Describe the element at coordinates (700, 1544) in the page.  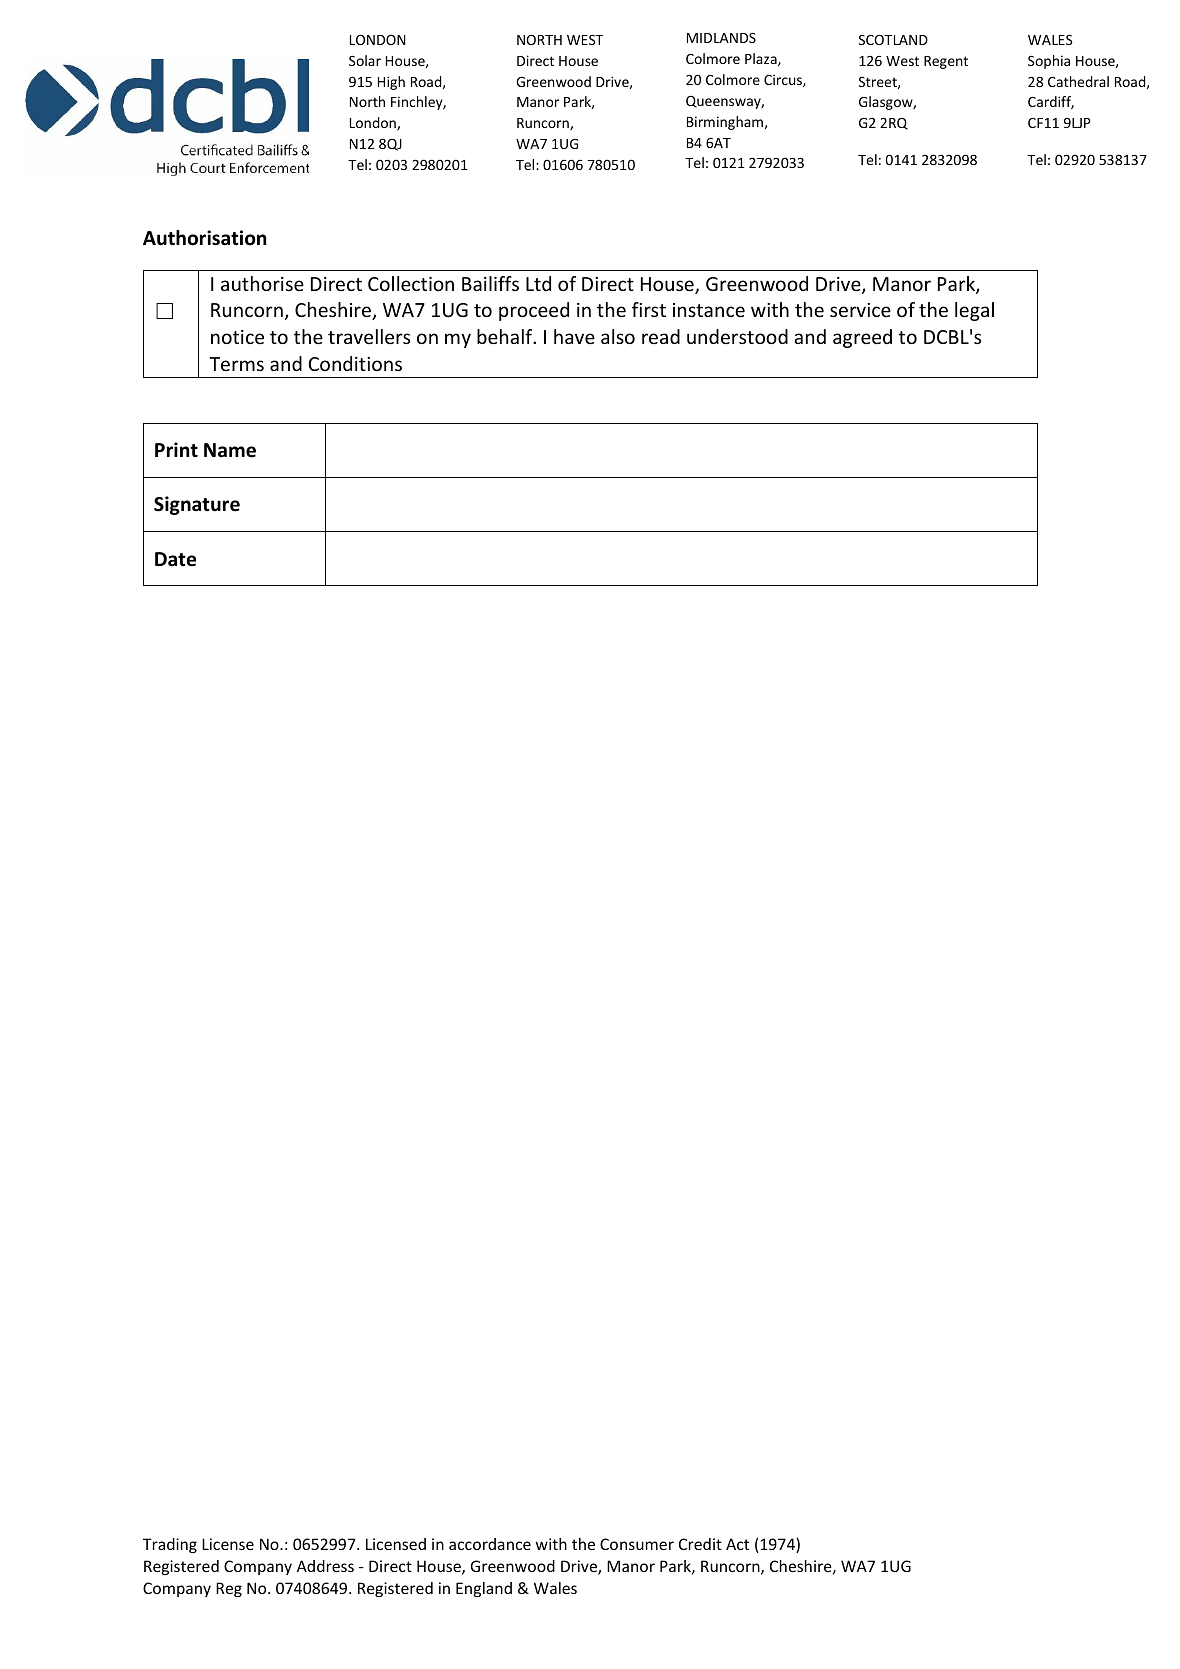
I see `Credit` at that location.
